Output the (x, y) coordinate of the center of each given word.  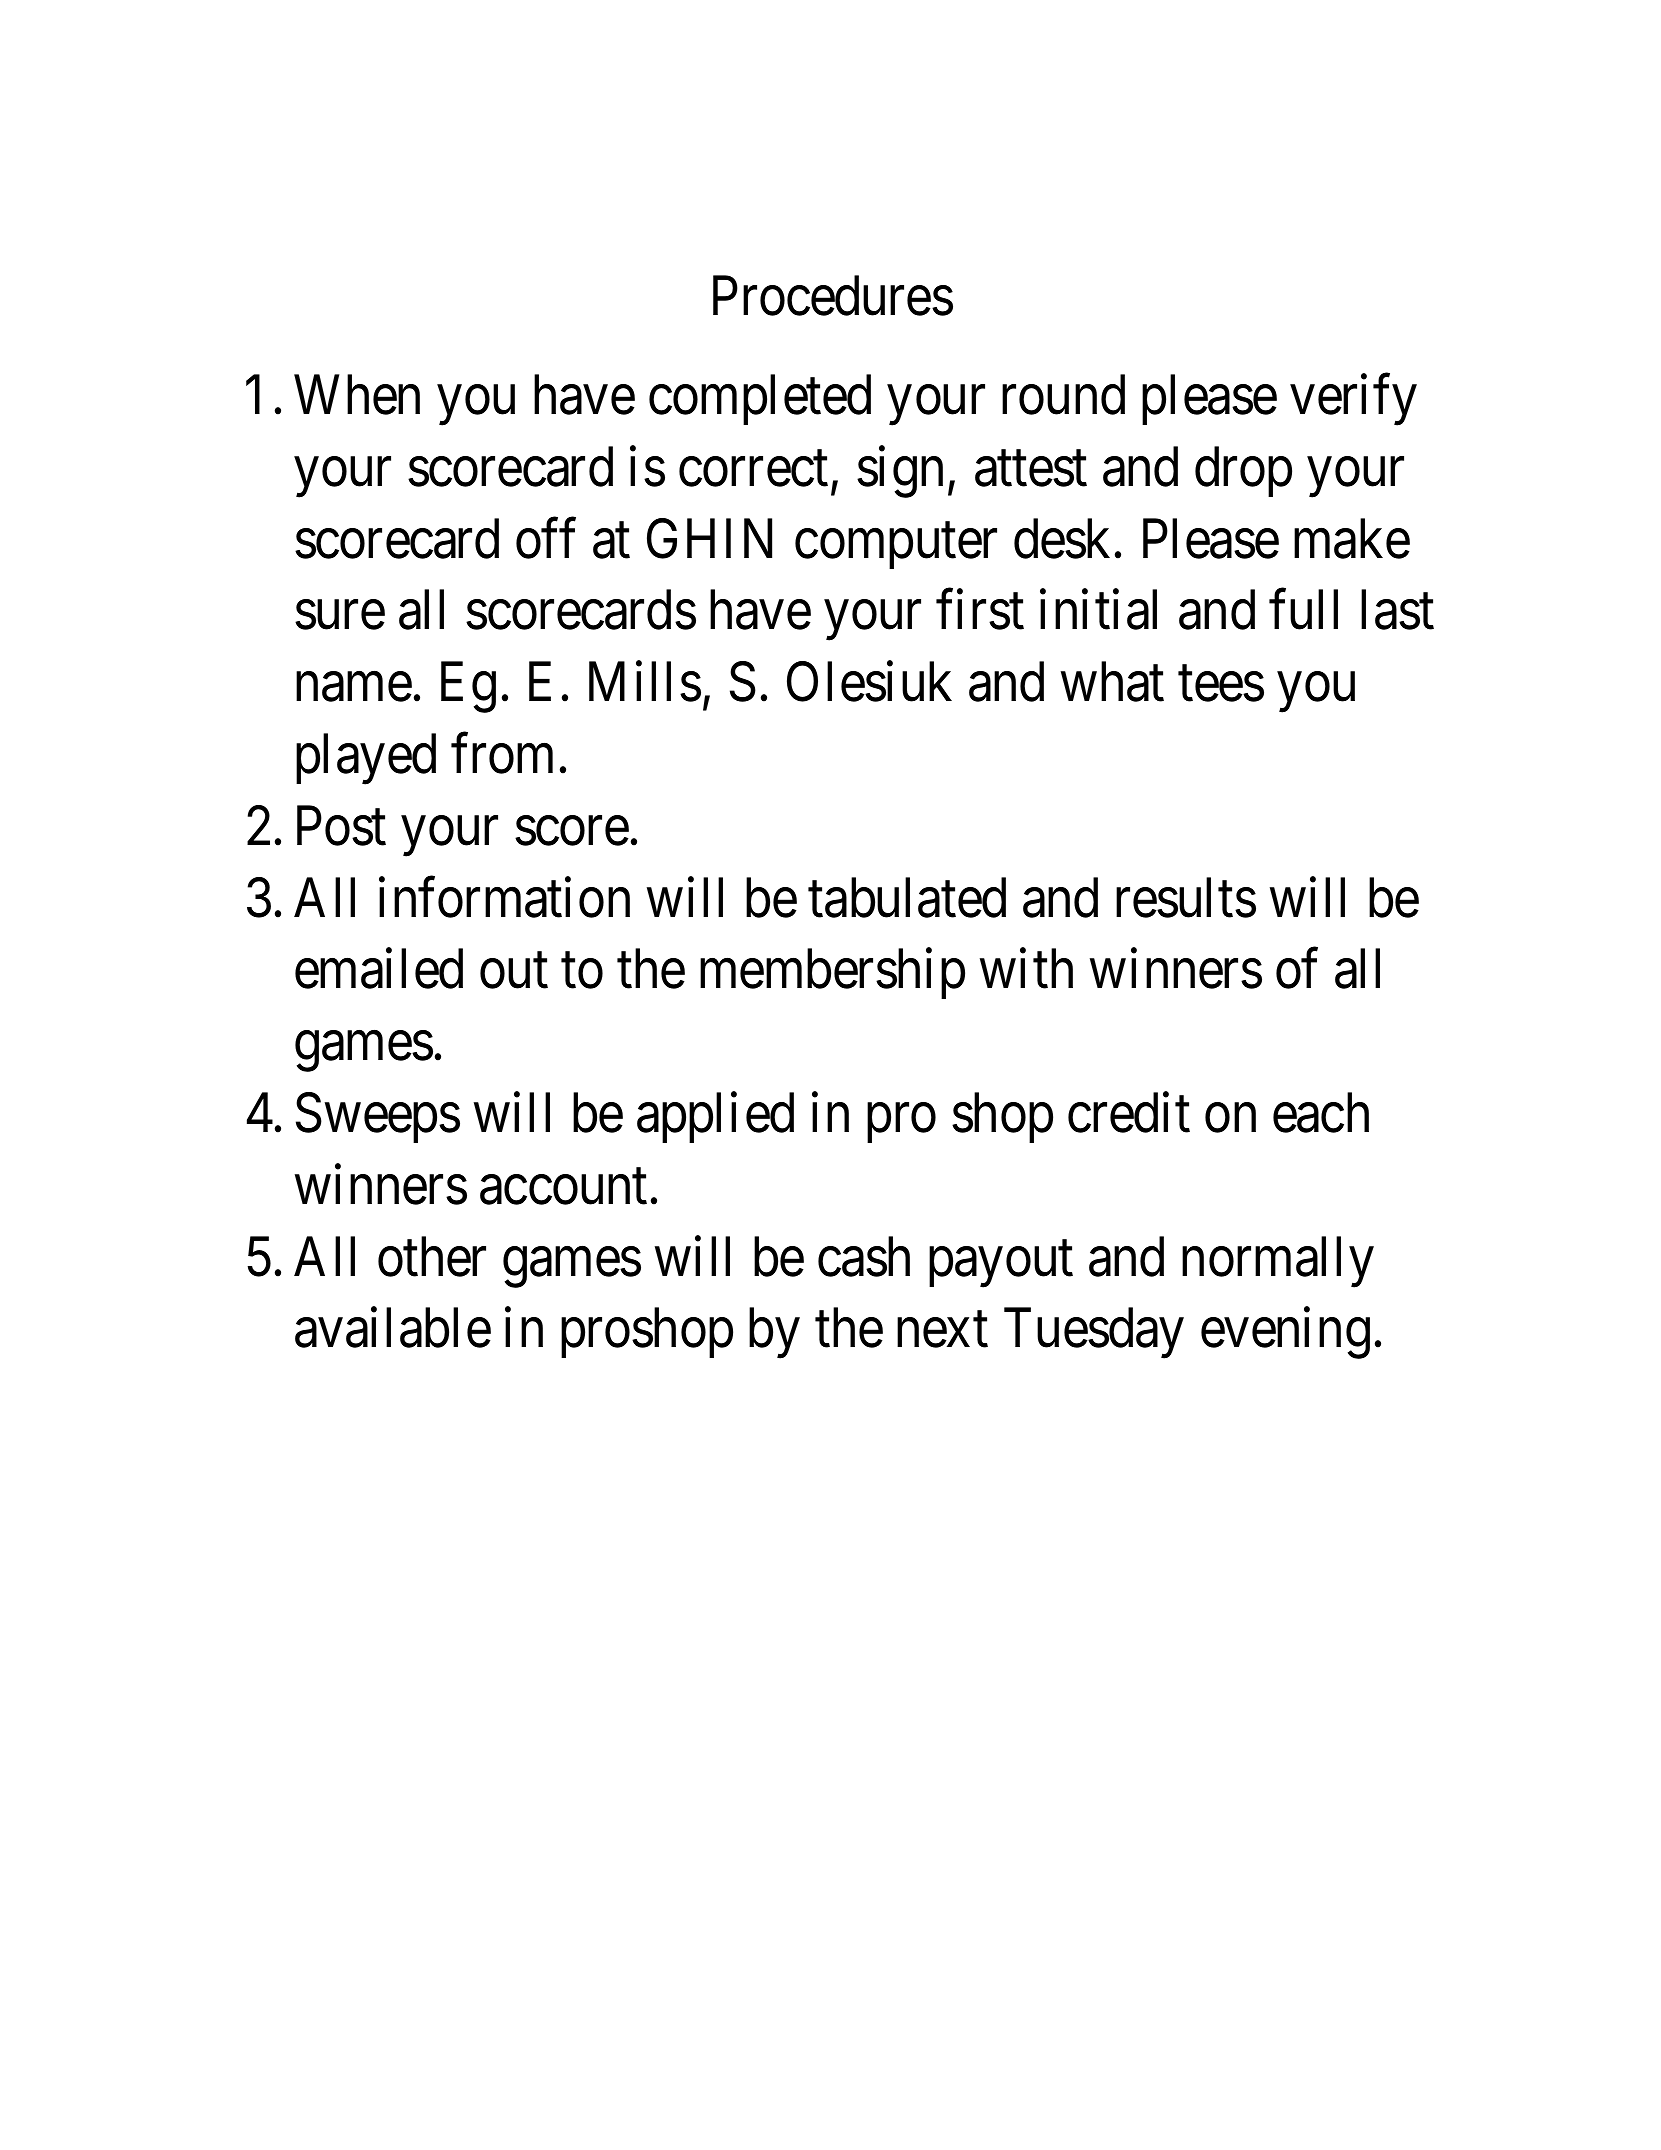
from (502, 754)
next (942, 1331)
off (546, 538)
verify (1353, 400)
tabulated (907, 898)
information (504, 898)
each (1321, 1113)
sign (900, 472)
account (563, 1188)
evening (1285, 1333)
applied (715, 1118)
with (1026, 969)
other (432, 1257)
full (1303, 610)
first (980, 610)
